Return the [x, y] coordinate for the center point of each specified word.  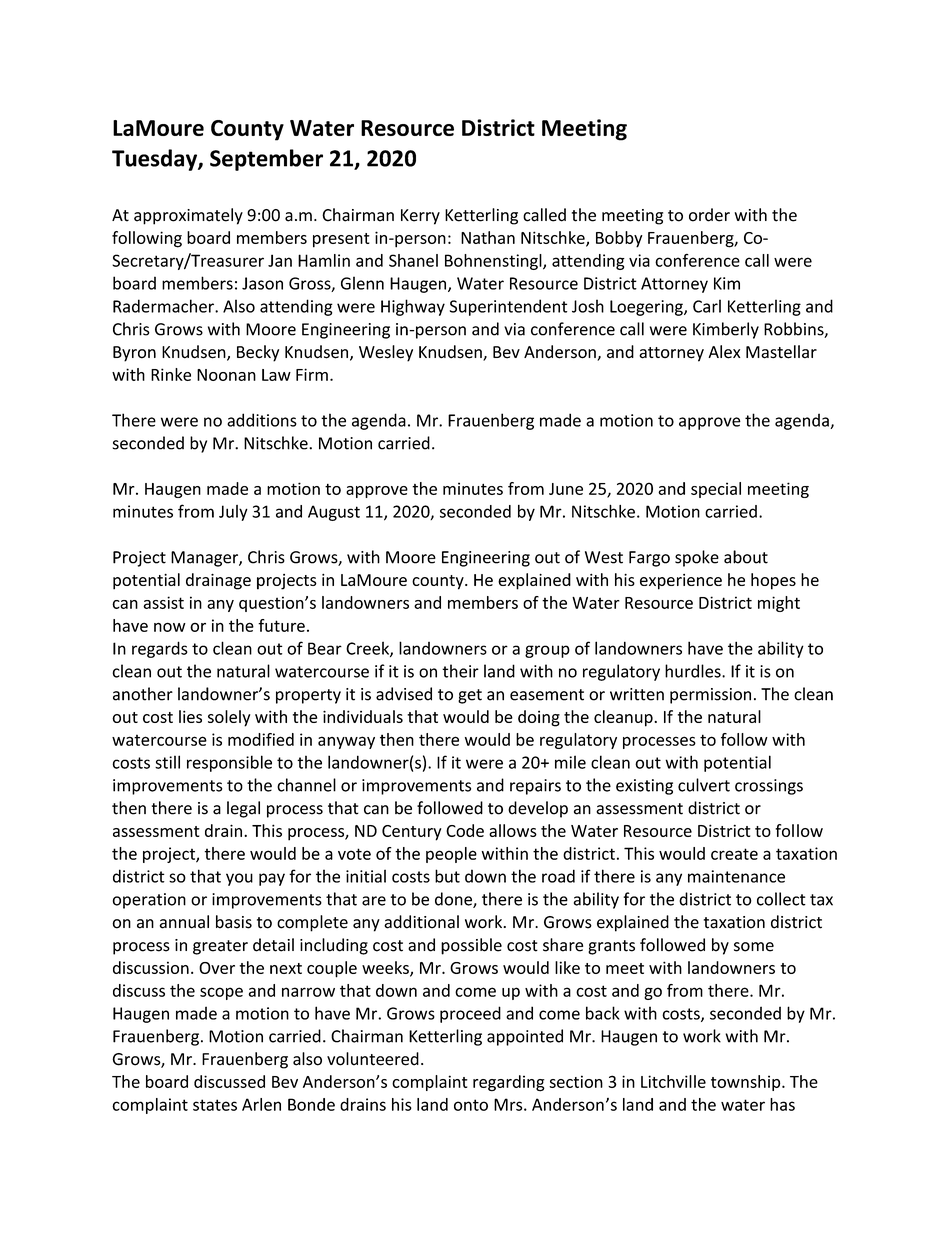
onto [471, 1105]
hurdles [694, 671]
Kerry [420, 217]
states [215, 1105]
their [460, 671]
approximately [188, 216]
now [170, 627]
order [709, 215]
